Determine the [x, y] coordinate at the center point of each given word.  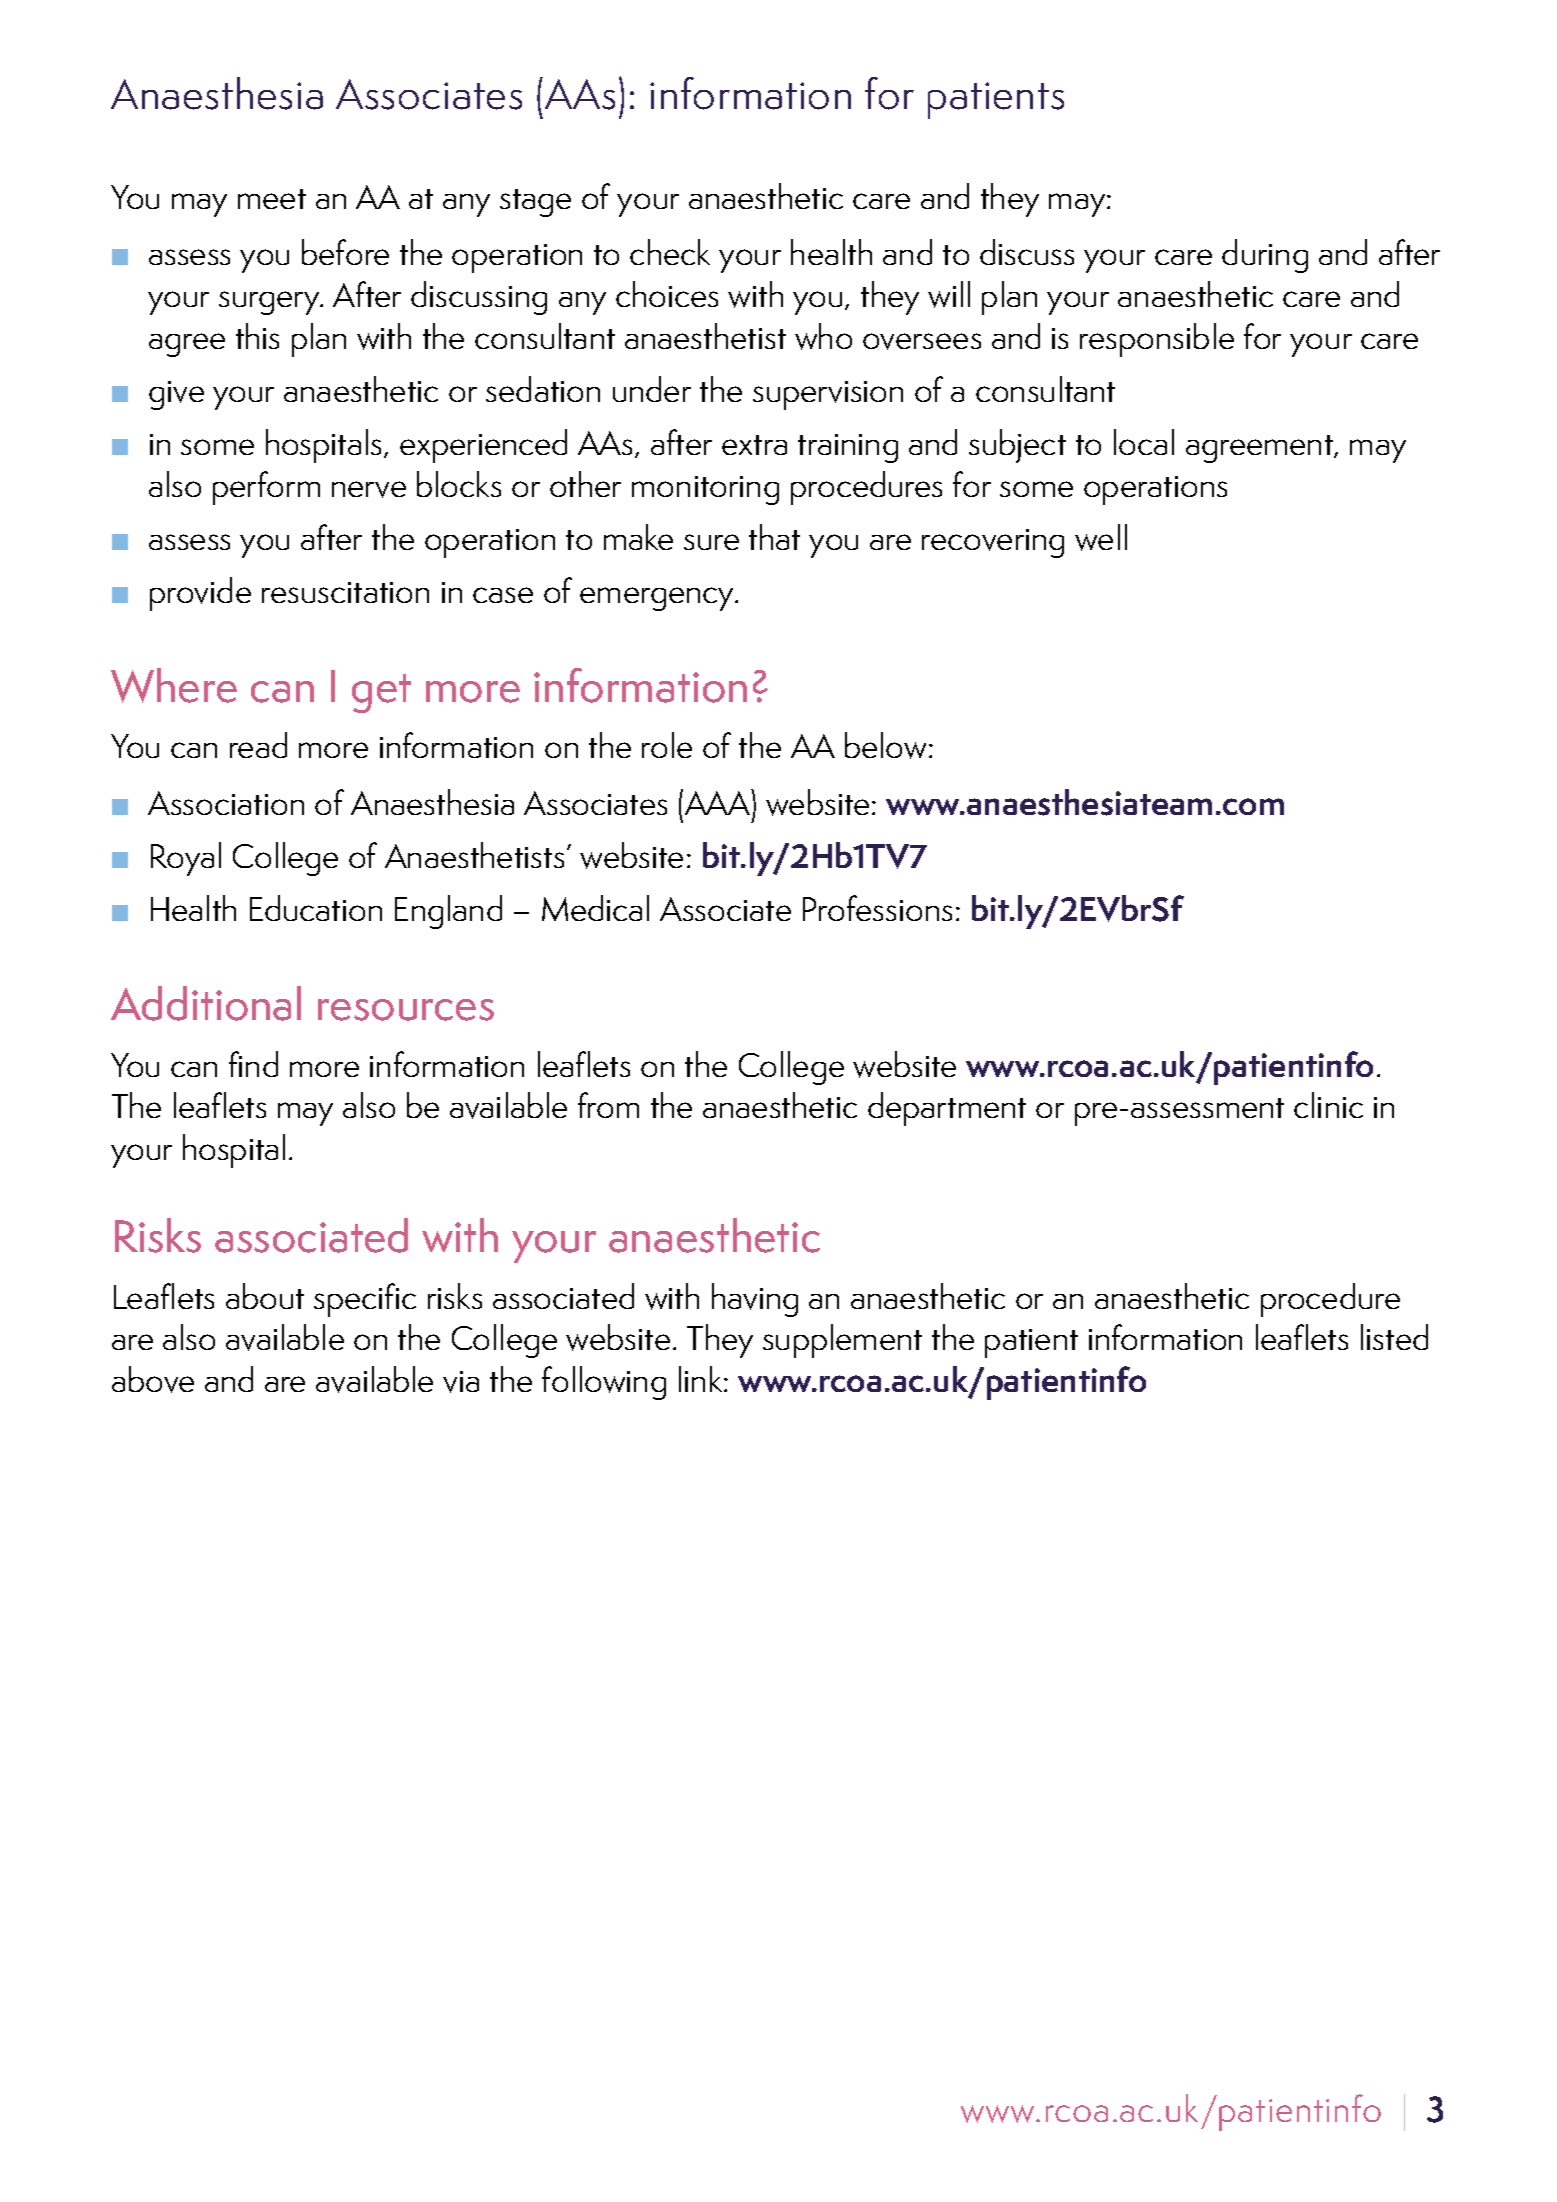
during [1265, 256]
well [1101, 537]
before [345, 252]
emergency [658, 599]
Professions [877, 908]
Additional [206, 1003]
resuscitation [345, 592]
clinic [1328, 1105]
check [670, 252]
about [265, 1296]
